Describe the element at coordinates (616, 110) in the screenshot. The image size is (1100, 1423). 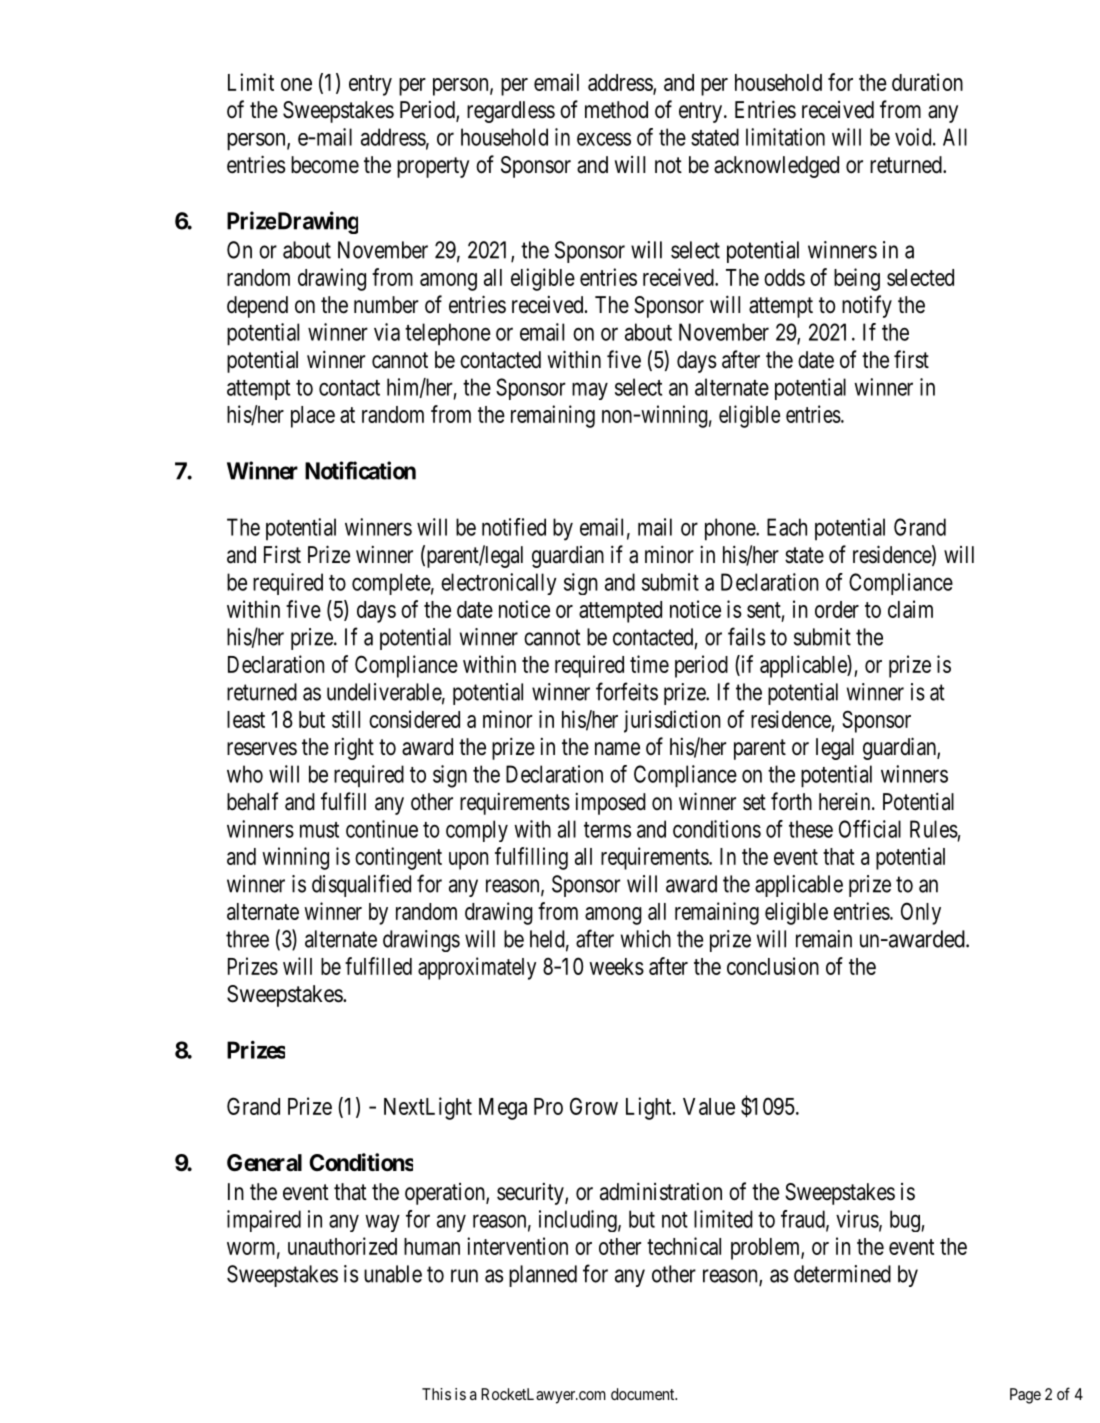
I see `method` at that location.
